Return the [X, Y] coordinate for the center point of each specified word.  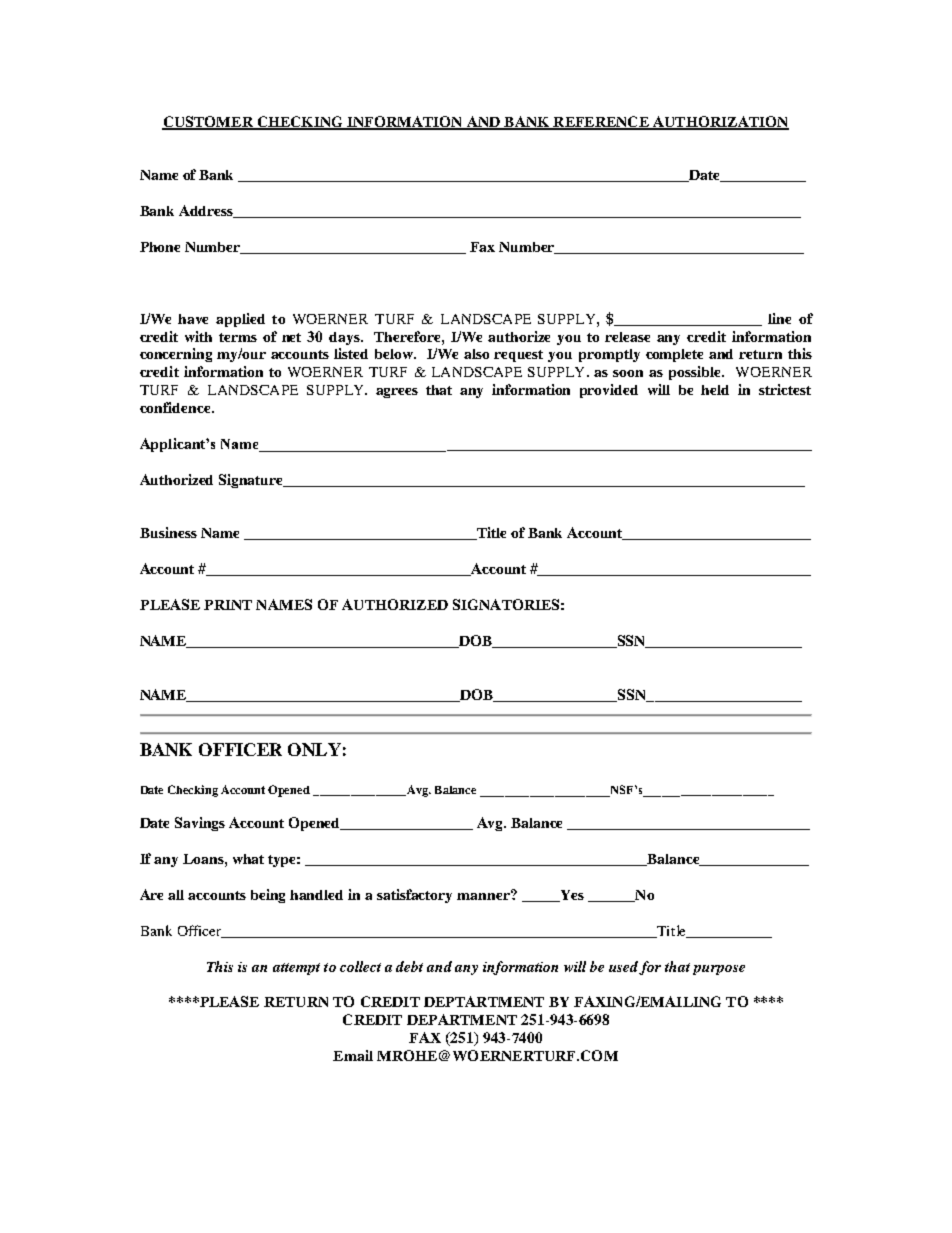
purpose [719, 970]
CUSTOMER [208, 122]
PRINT [228, 605]
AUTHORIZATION [720, 122]
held [715, 390]
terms [238, 337]
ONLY [314, 749]
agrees [397, 393]
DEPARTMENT [462, 1019]
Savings [200, 824]
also [476, 354]
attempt [296, 969]
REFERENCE [601, 122]
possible [696, 373]
